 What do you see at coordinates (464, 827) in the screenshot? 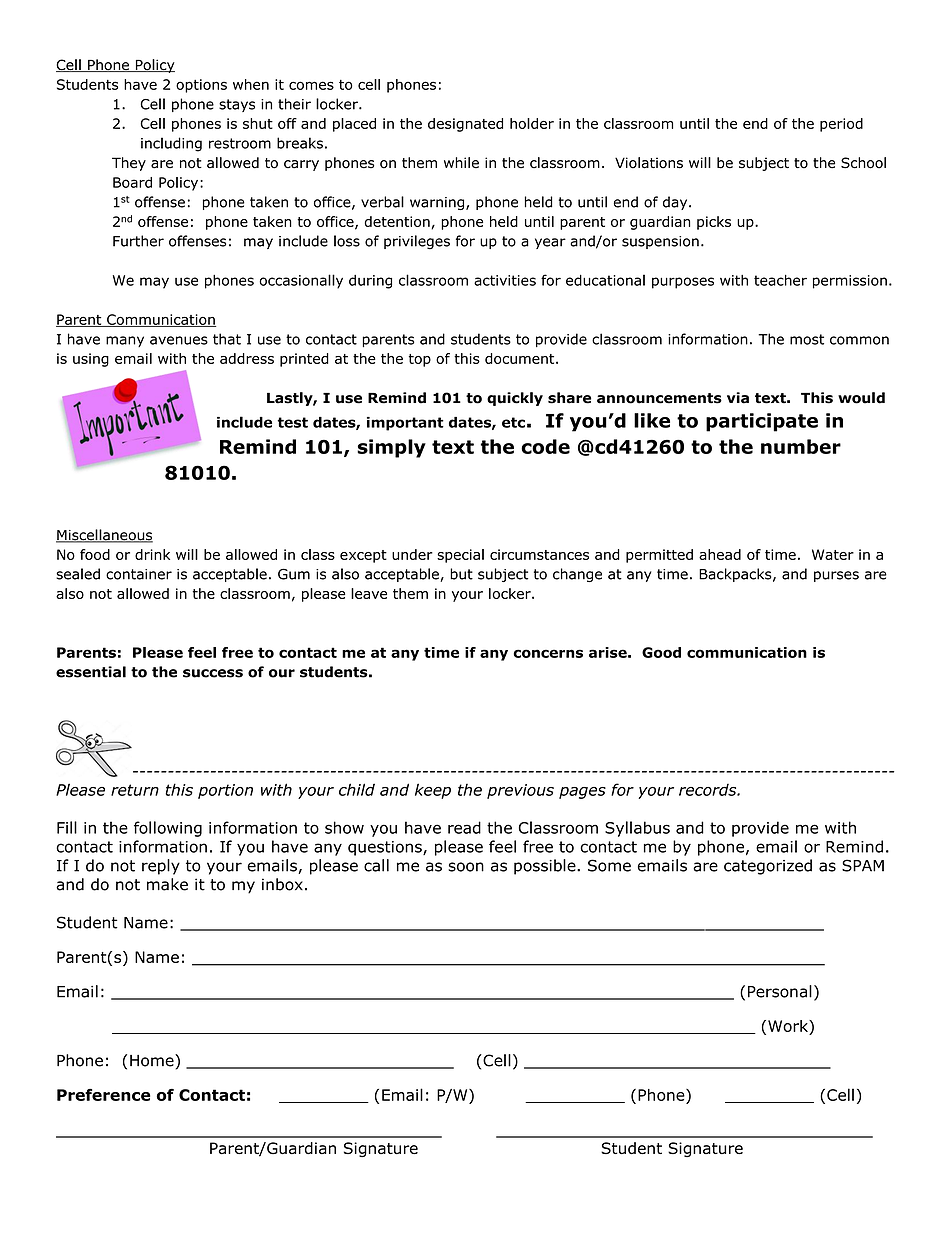
I see `read` at bounding box center [464, 827].
